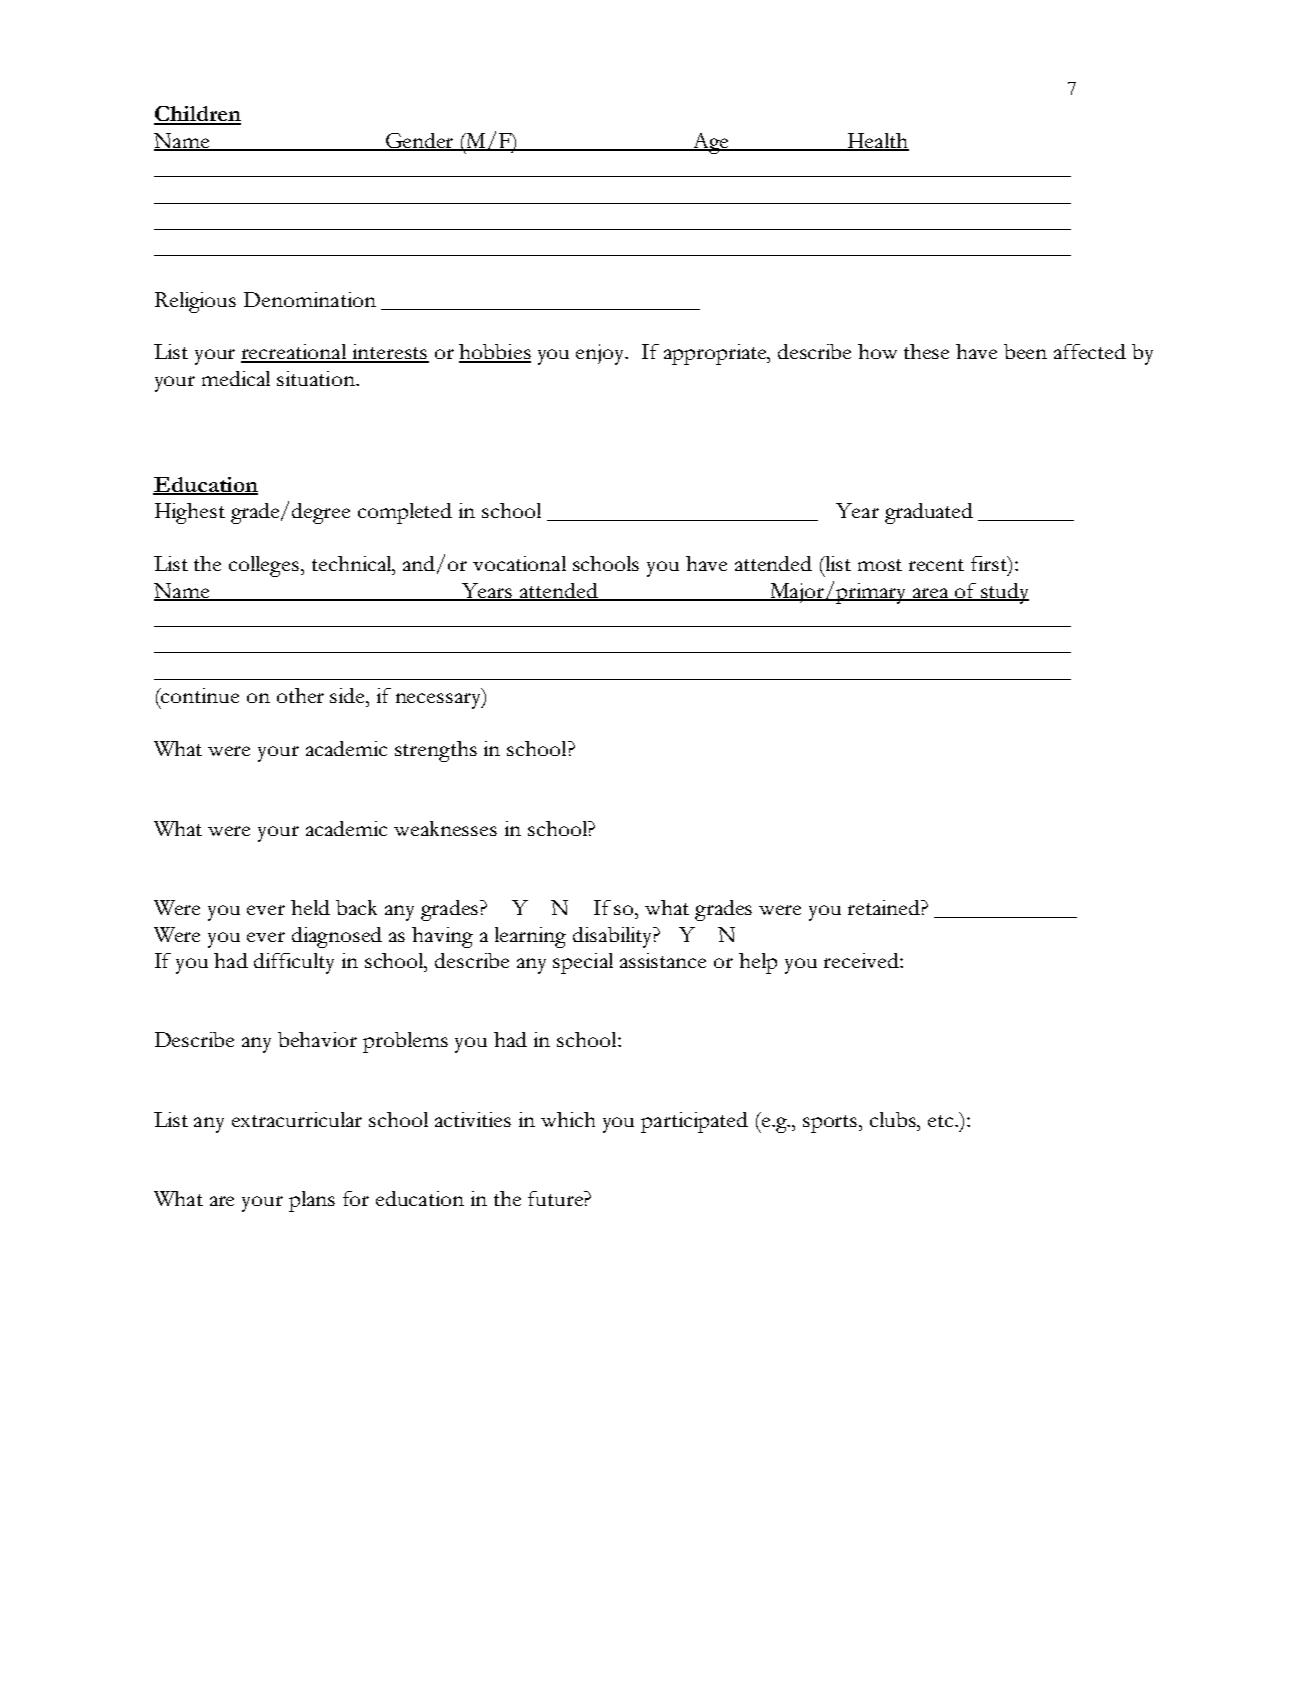 The height and width of the image is (1693, 1308). What do you see at coordinates (710, 143) in the image?
I see `Age` at bounding box center [710, 143].
